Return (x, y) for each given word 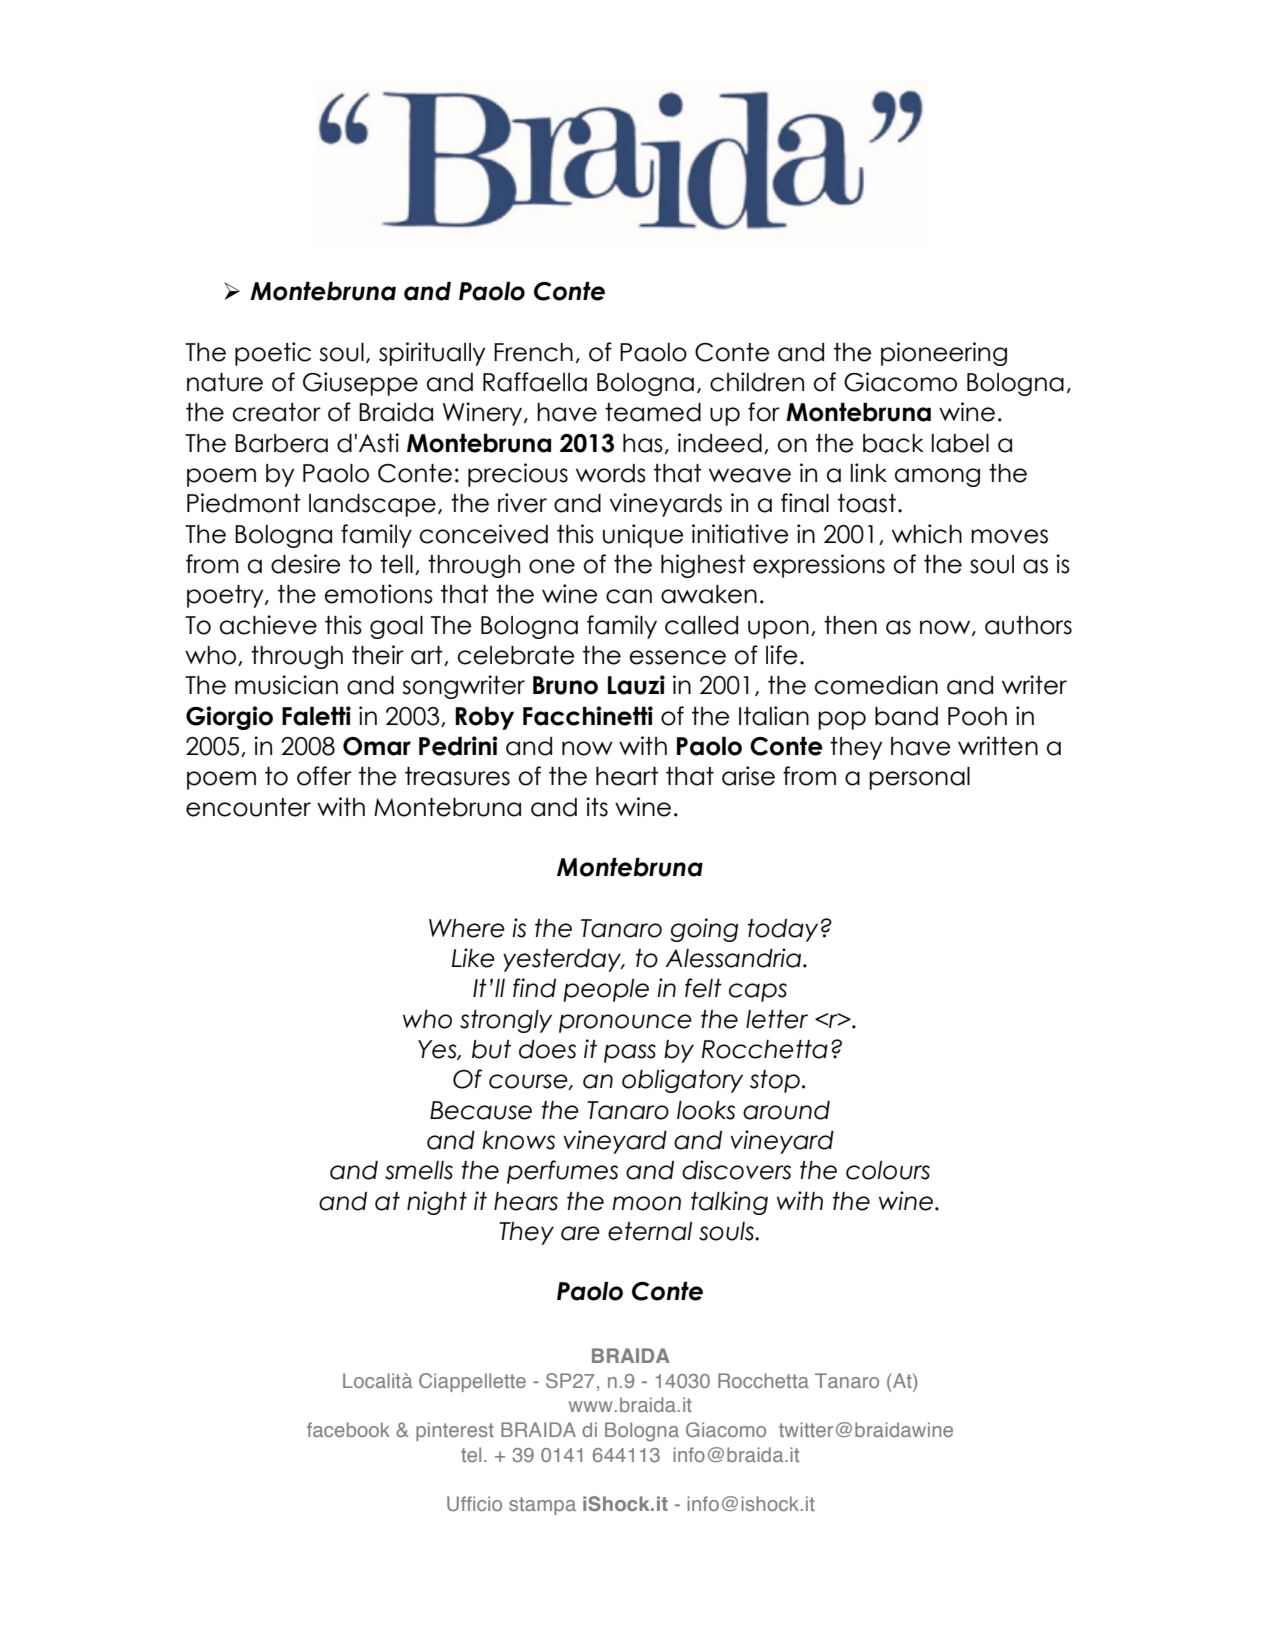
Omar (377, 746)
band (906, 716)
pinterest (455, 1431)
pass (630, 1053)
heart (627, 776)
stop (775, 1081)
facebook (348, 1429)
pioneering (944, 354)
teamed (653, 412)
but (491, 1049)
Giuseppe (360, 384)
